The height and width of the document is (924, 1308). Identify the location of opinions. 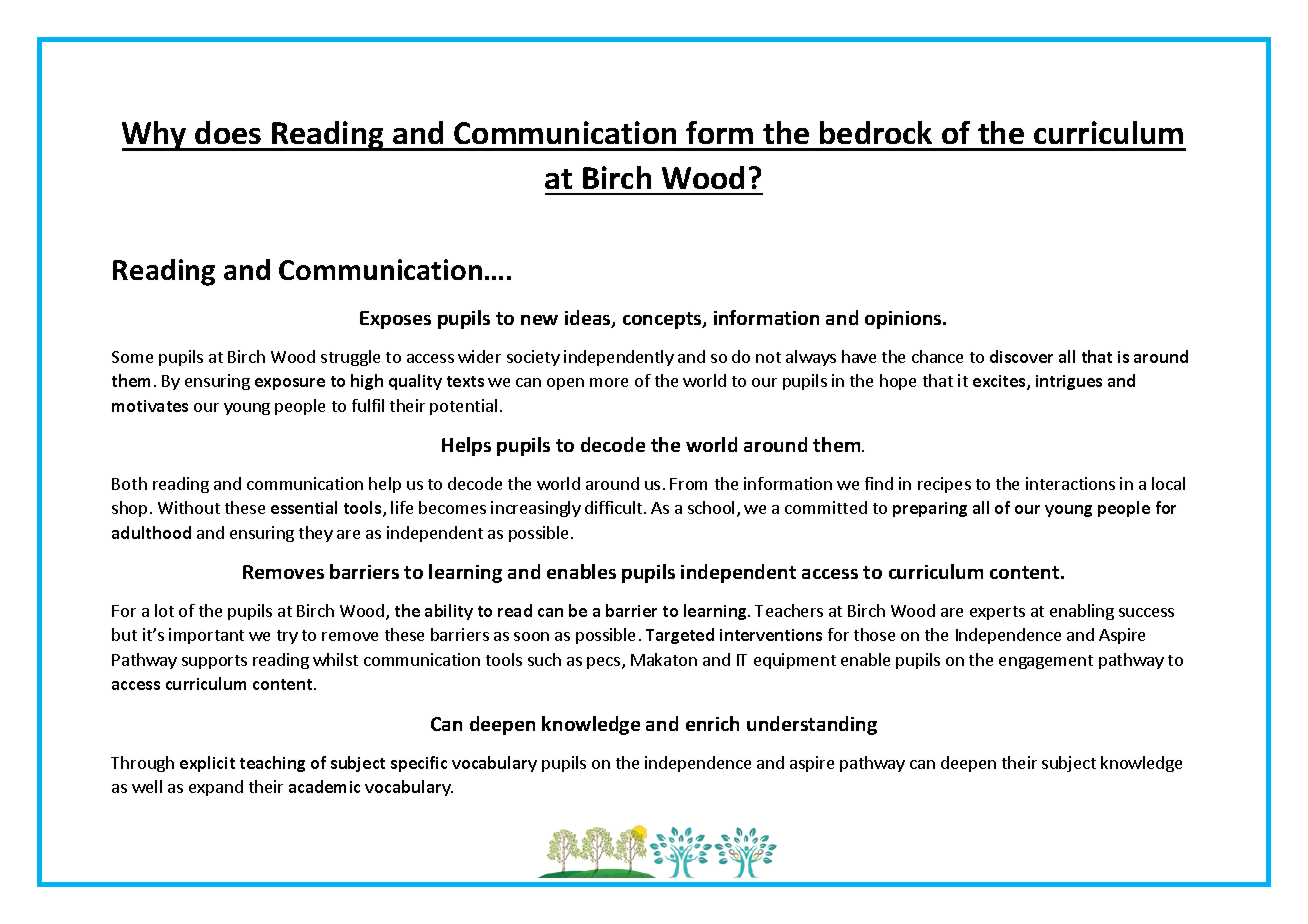
(904, 320).
